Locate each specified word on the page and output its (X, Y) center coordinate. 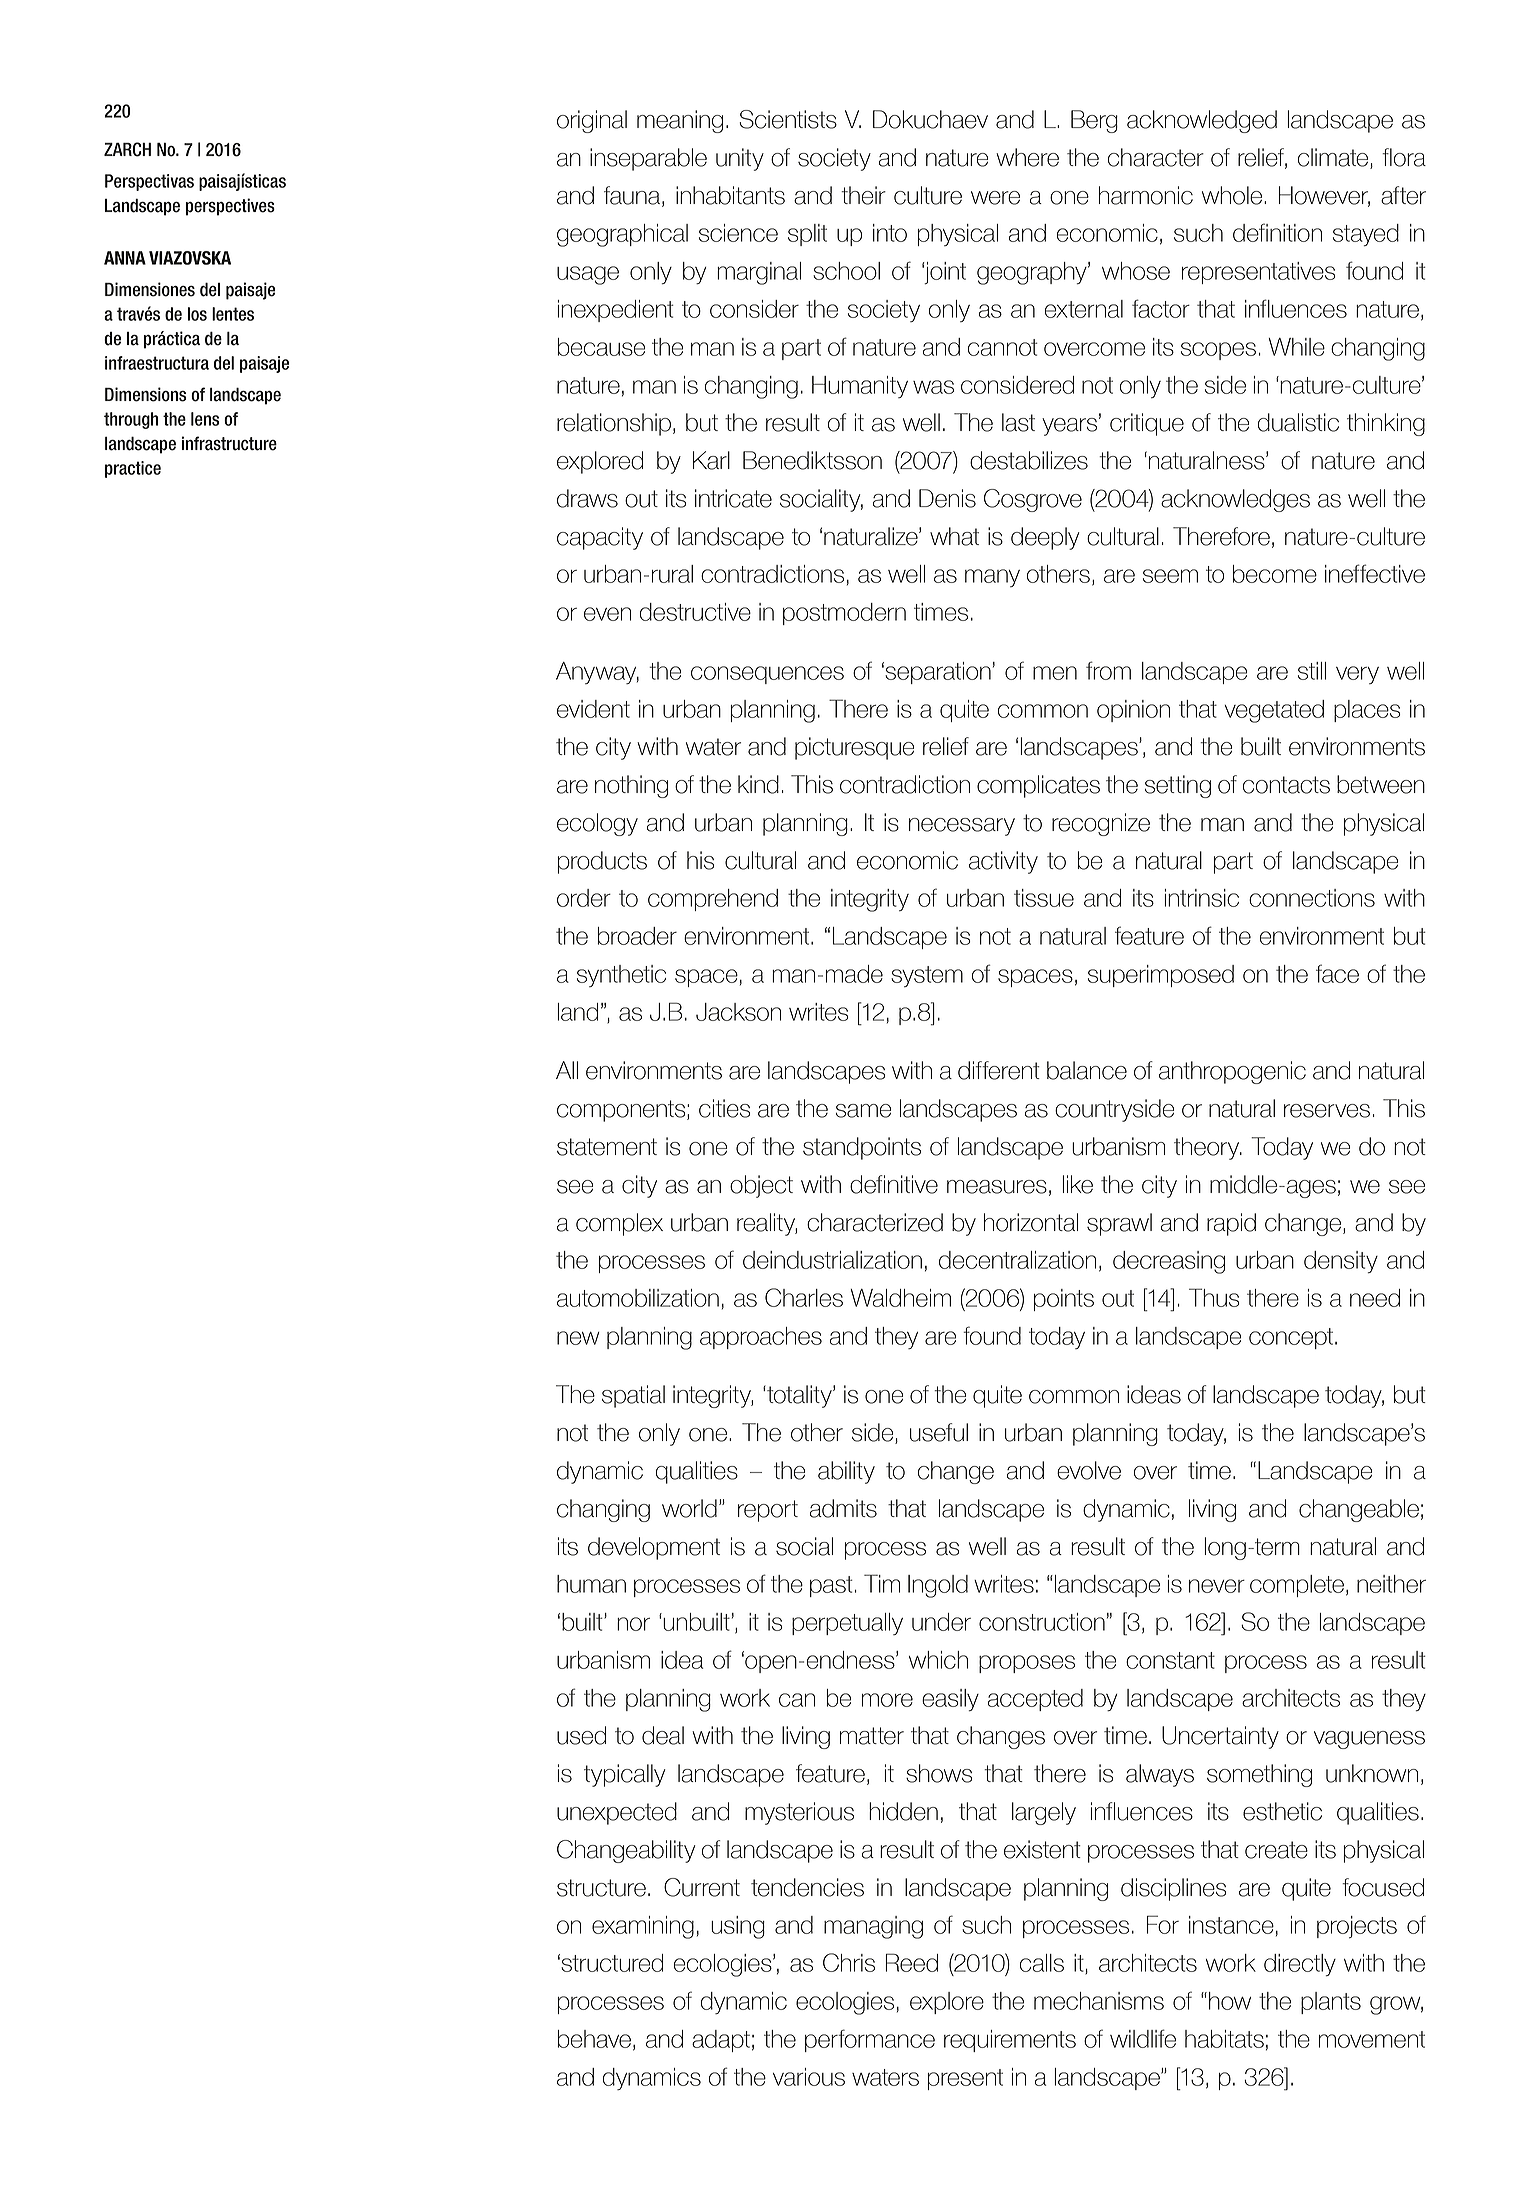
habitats (1224, 2039)
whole (1233, 195)
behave (594, 2039)
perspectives (230, 207)
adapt (721, 2041)
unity (740, 159)
